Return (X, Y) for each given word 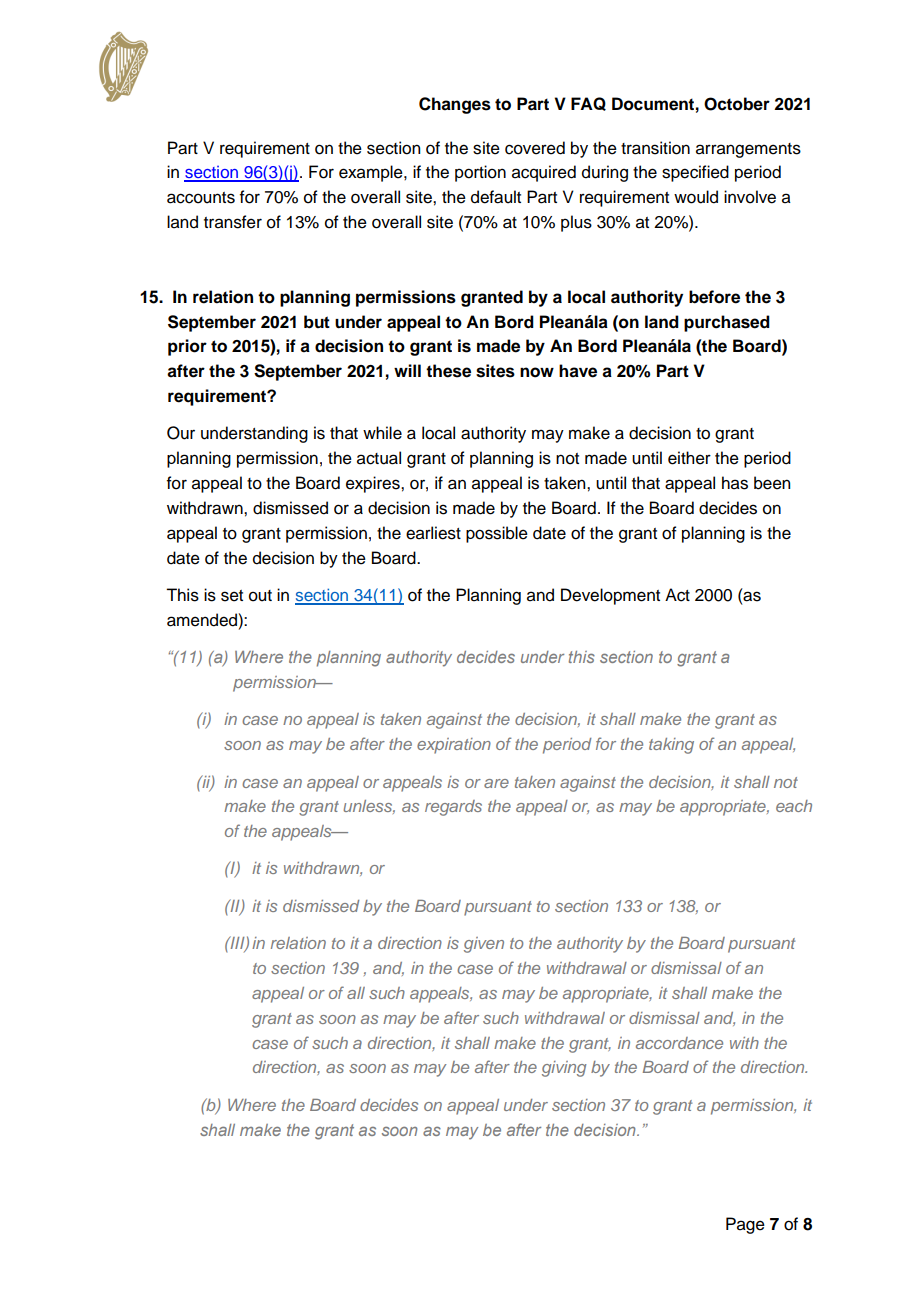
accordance (679, 1043)
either (689, 458)
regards (453, 808)
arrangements (748, 150)
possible (497, 534)
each (794, 806)
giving (564, 1069)
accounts (201, 198)
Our (181, 433)
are (496, 783)
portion (480, 173)
